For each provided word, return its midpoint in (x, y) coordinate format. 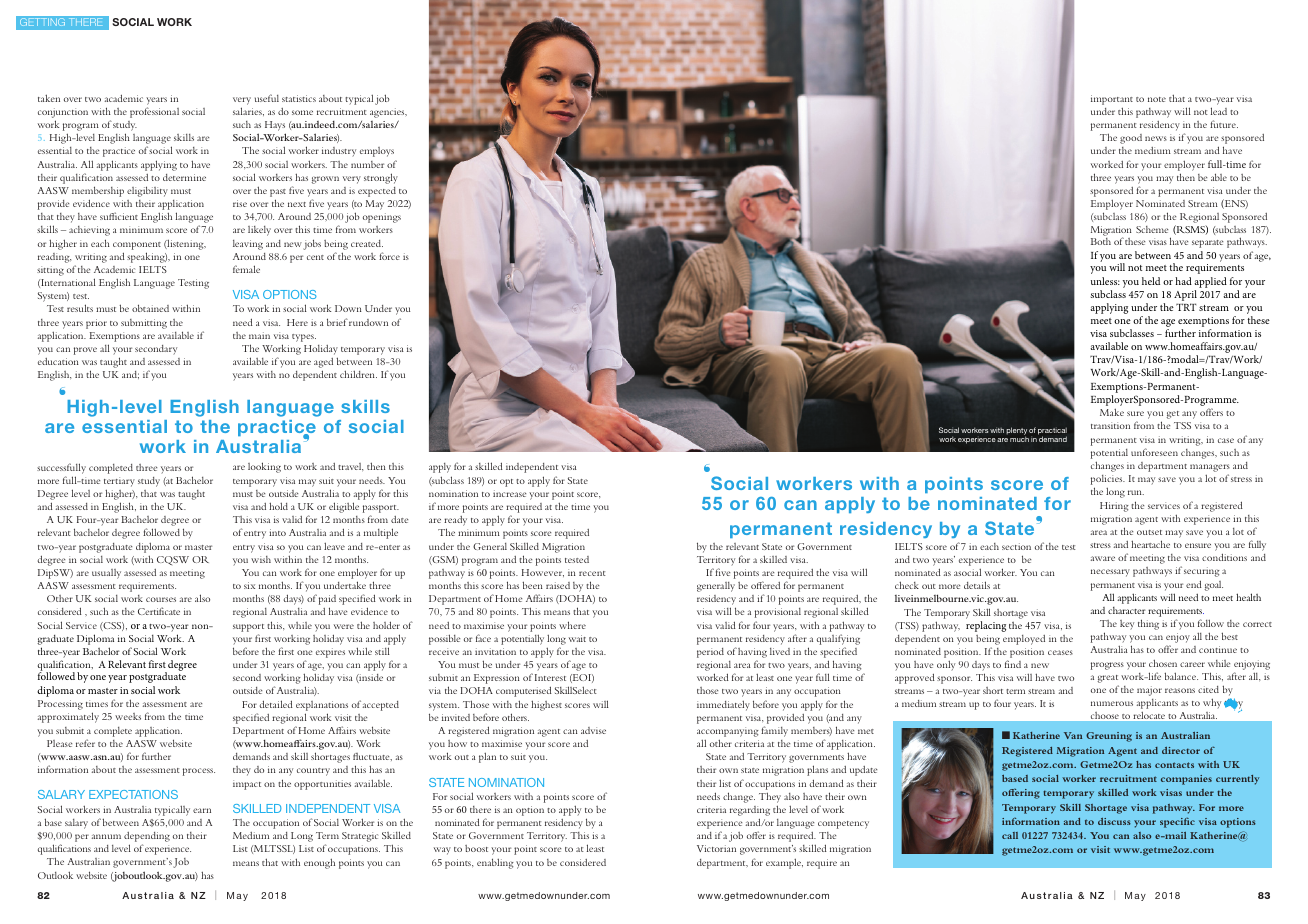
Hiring (1114, 507)
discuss (1114, 821)
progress (1107, 666)
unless (1105, 281)
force (389, 256)
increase (509, 493)
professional (154, 112)
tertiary (119, 482)
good (1131, 139)
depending (147, 837)
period (710, 653)
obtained (150, 308)
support (248, 628)
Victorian (716, 848)
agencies (388, 113)
